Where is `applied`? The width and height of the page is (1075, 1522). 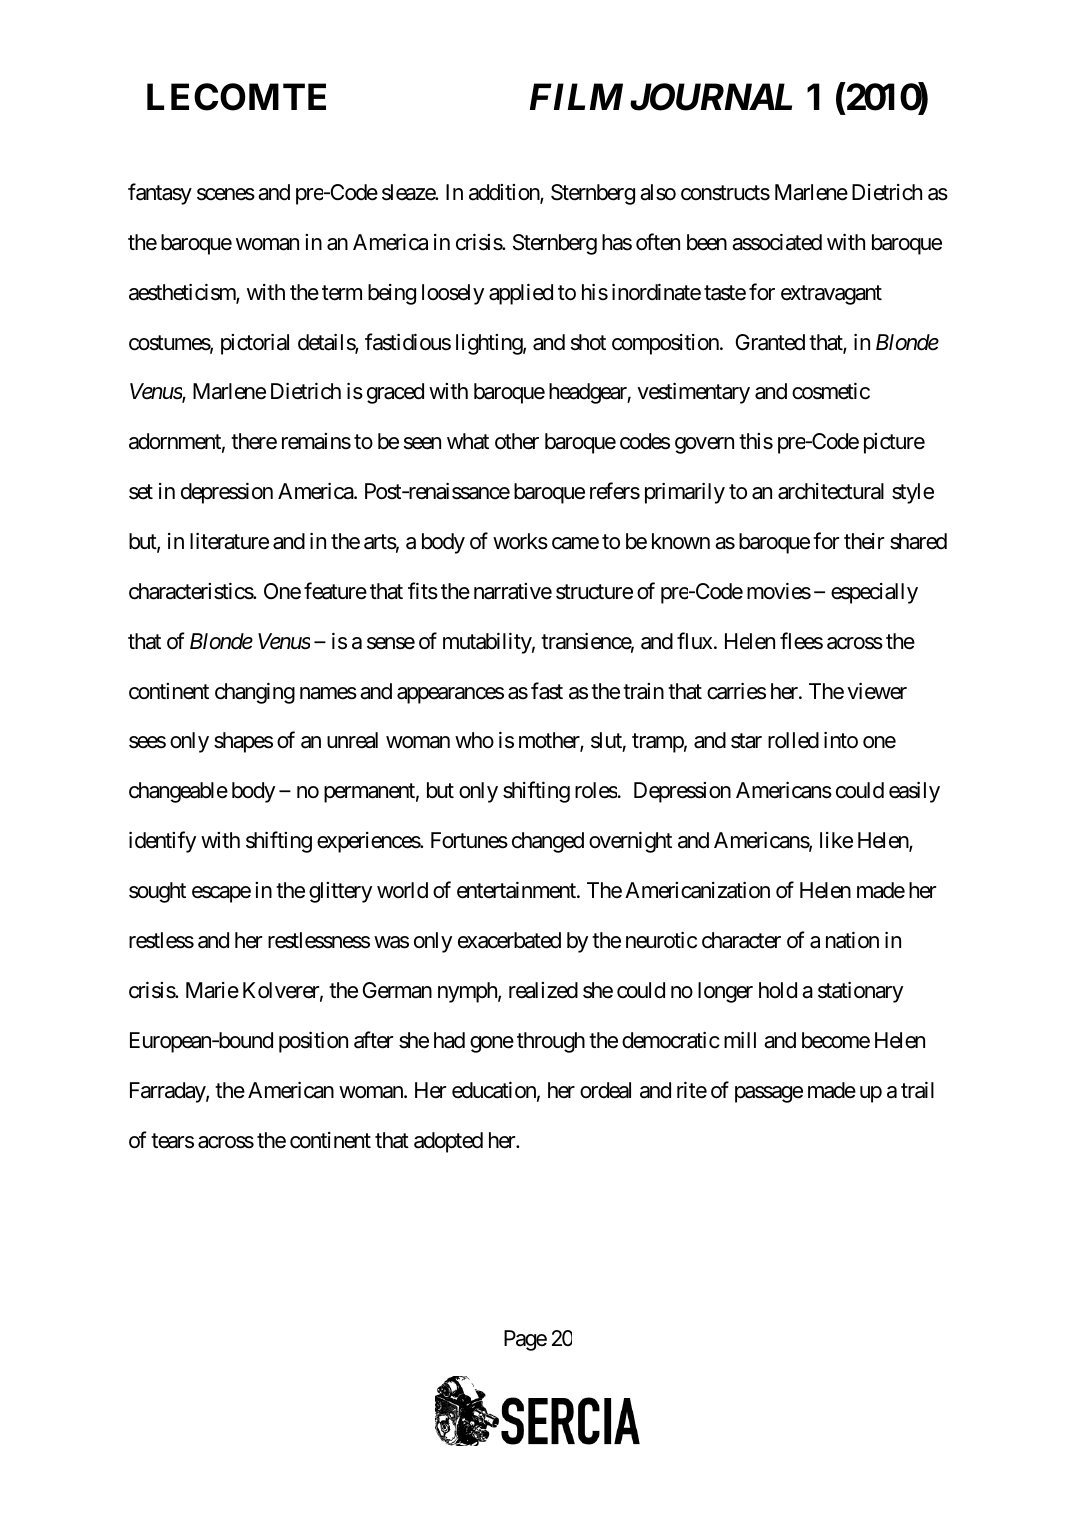
applied is located at coordinates (521, 294).
